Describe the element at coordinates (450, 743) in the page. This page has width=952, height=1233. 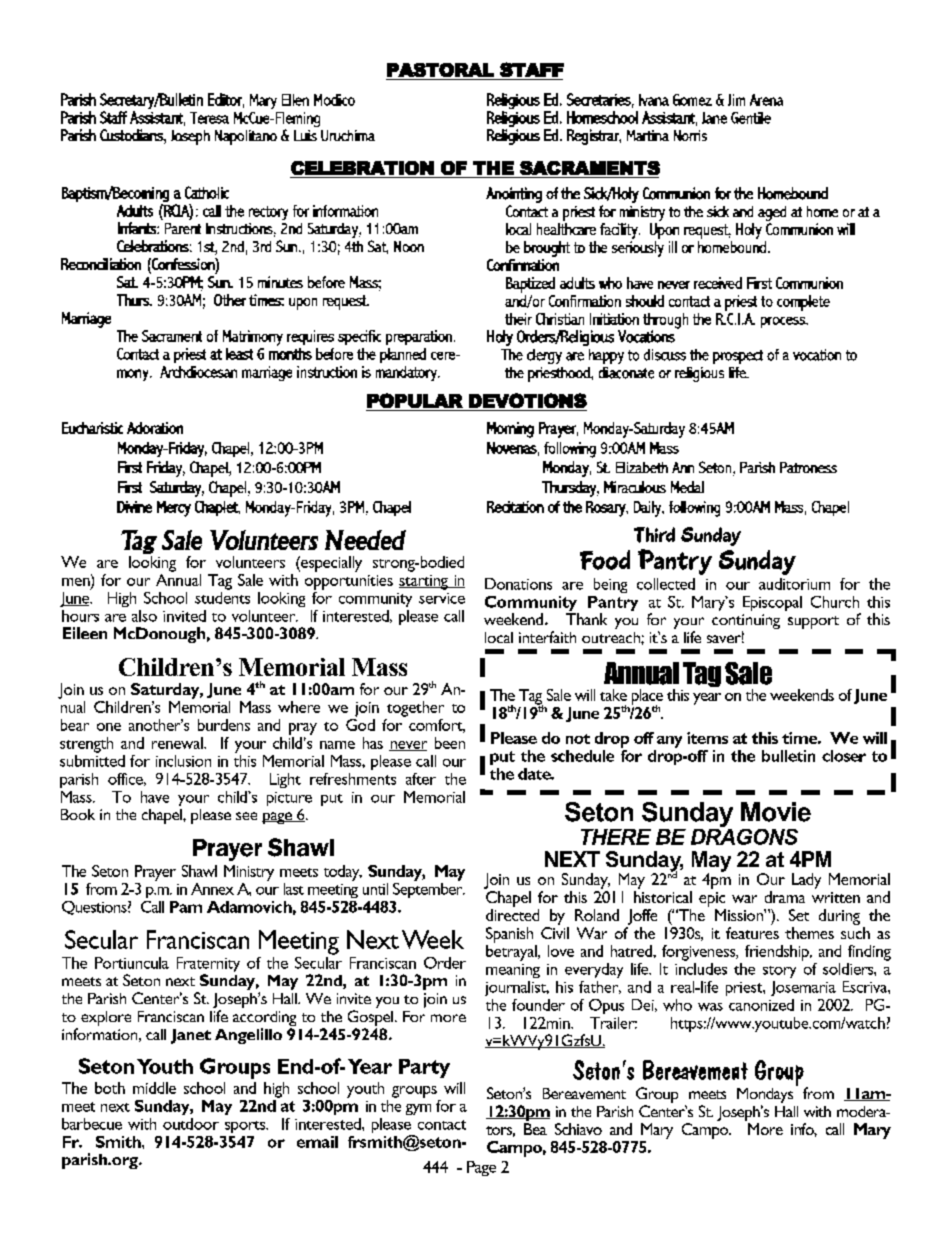
I see `been` at that location.
